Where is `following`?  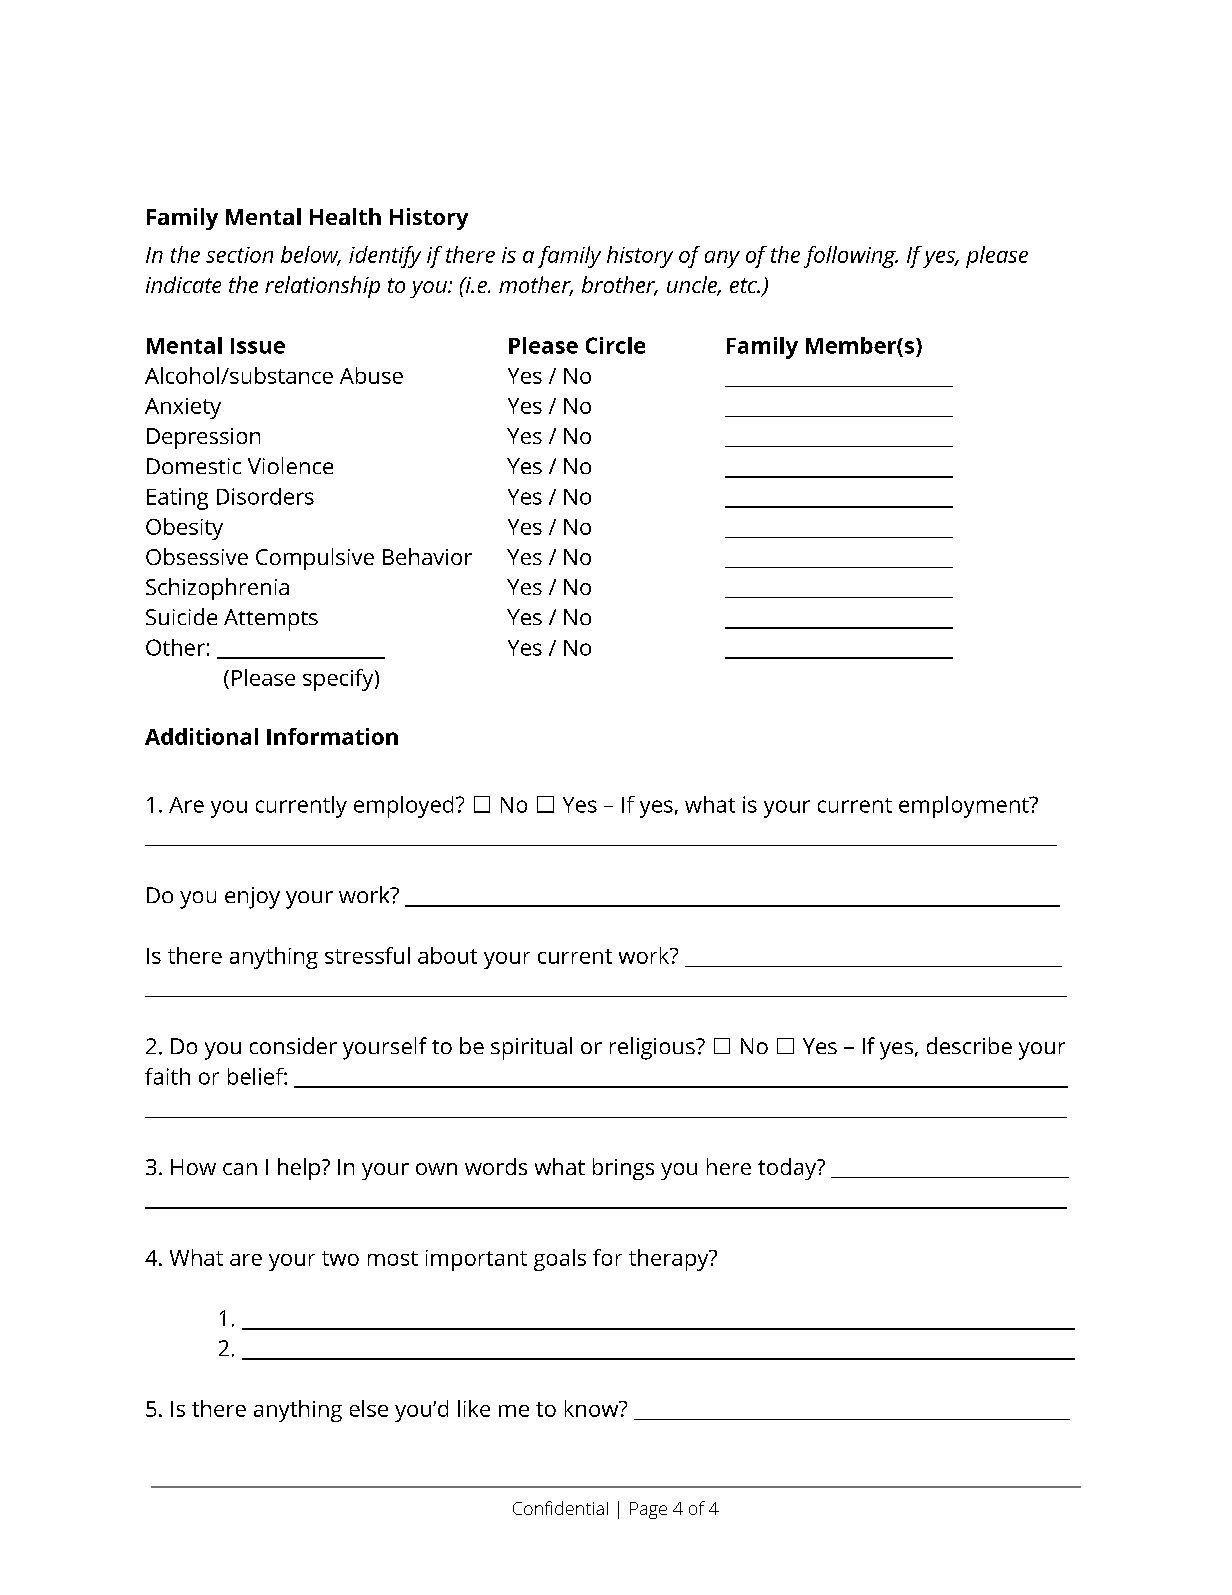 following is located at coordinates (851, 257).
